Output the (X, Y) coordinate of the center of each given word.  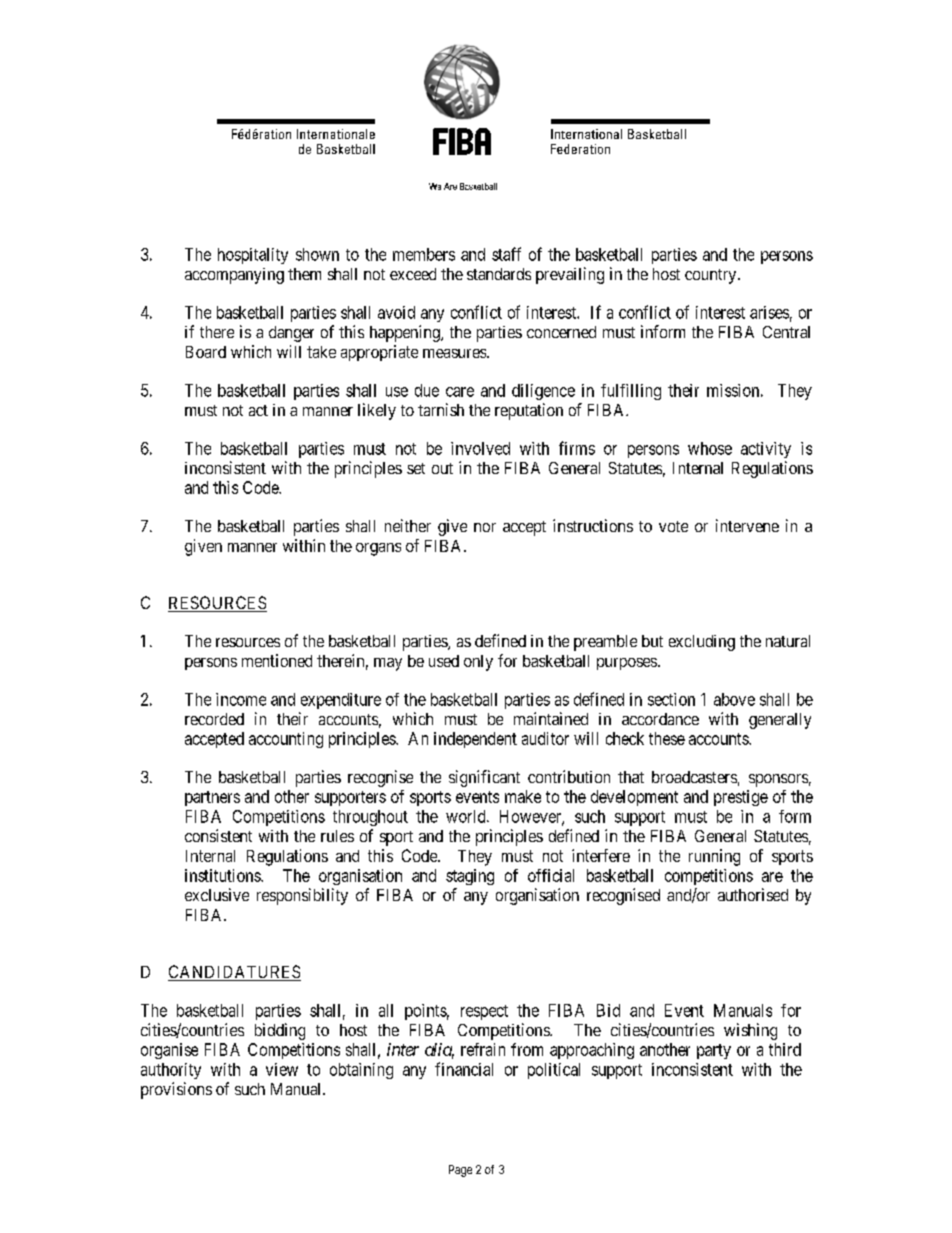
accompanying (234, 276)
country (712, 276)
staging (470, 877)
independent (475, 740)
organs (378, 549)
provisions (176, 1090)
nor (485, 527)
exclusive (217, 894)
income (241, 699)
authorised (753, 894)
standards (499, 274)
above (734, 699)
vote (673, 526)
